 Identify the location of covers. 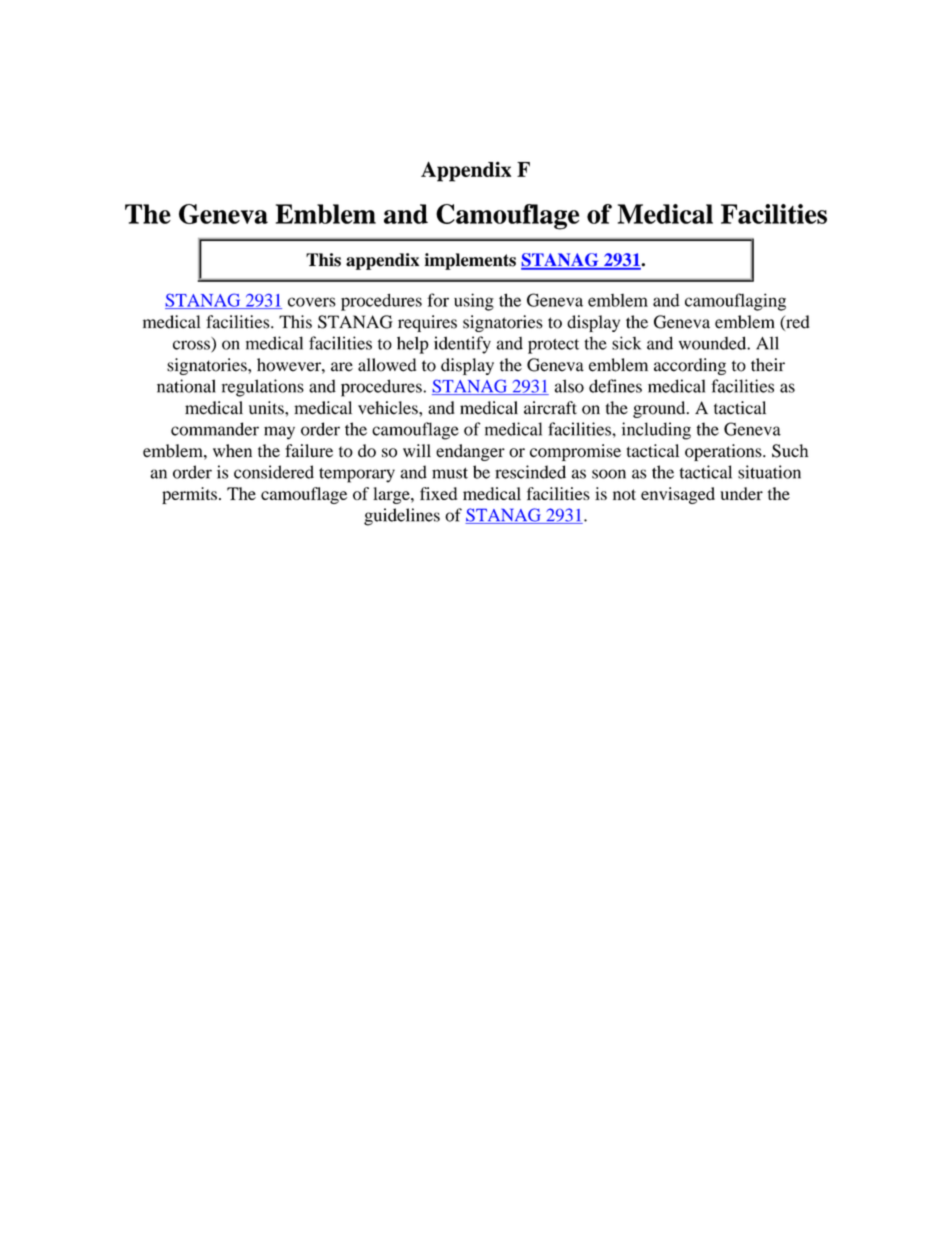
(312, 302).
